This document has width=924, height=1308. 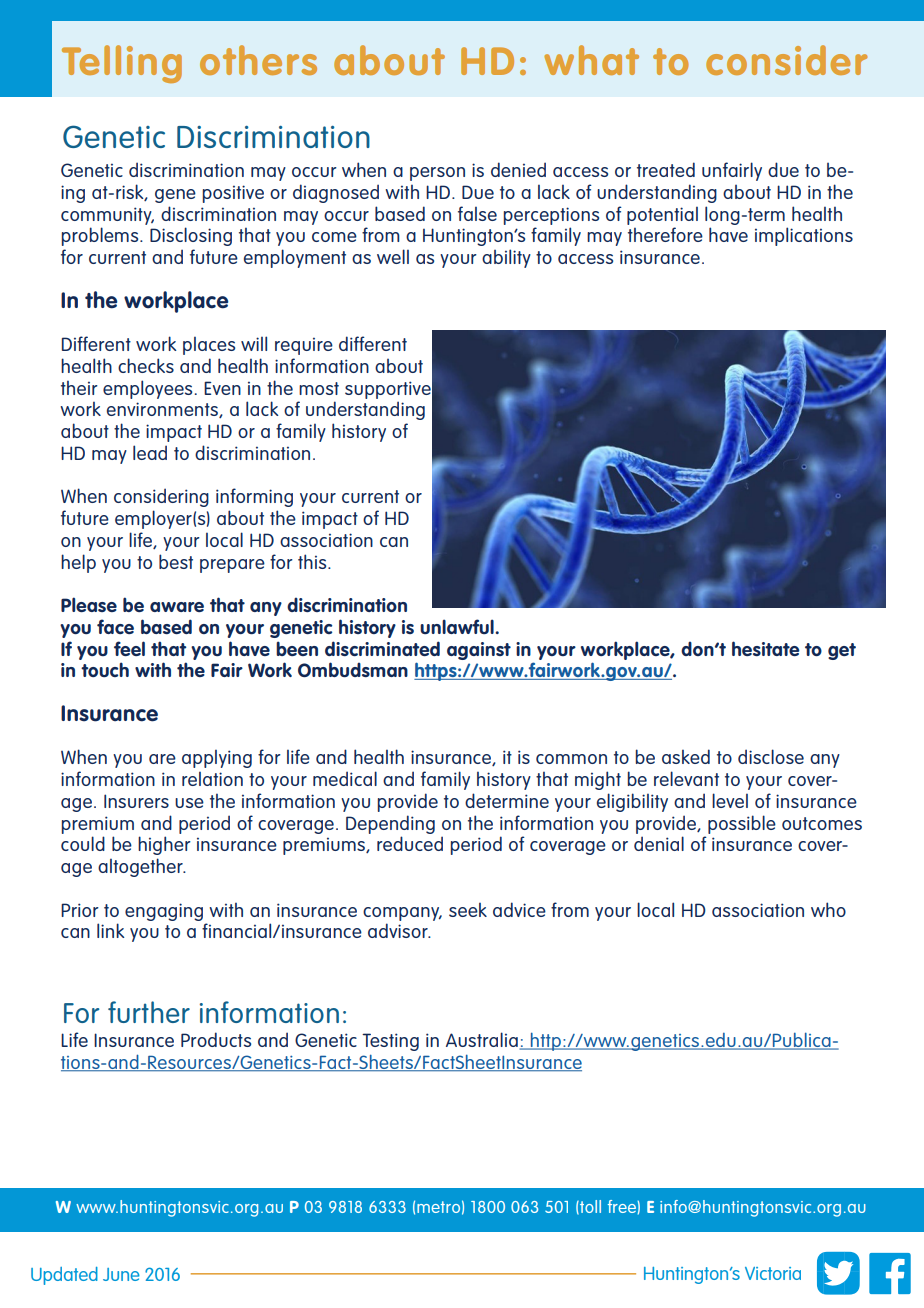 What do you see at coordinates (147, 389) in the document?
I see `employees` at bounding box center [147, 389].
